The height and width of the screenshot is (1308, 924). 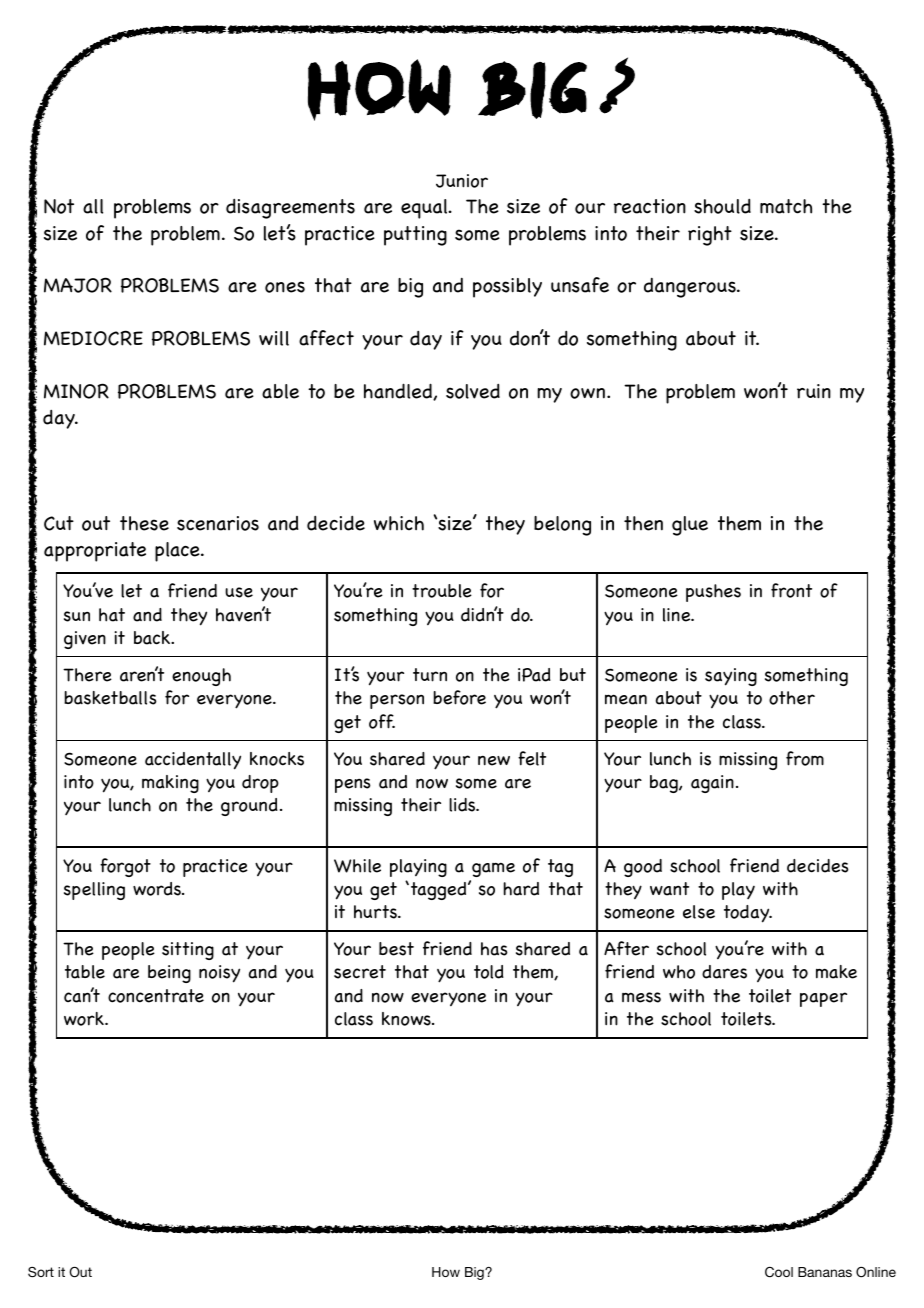 What do you see at coordinates (407, 1019) in the screenshot?
I see `knows` at bounding box center [407, 1019].
